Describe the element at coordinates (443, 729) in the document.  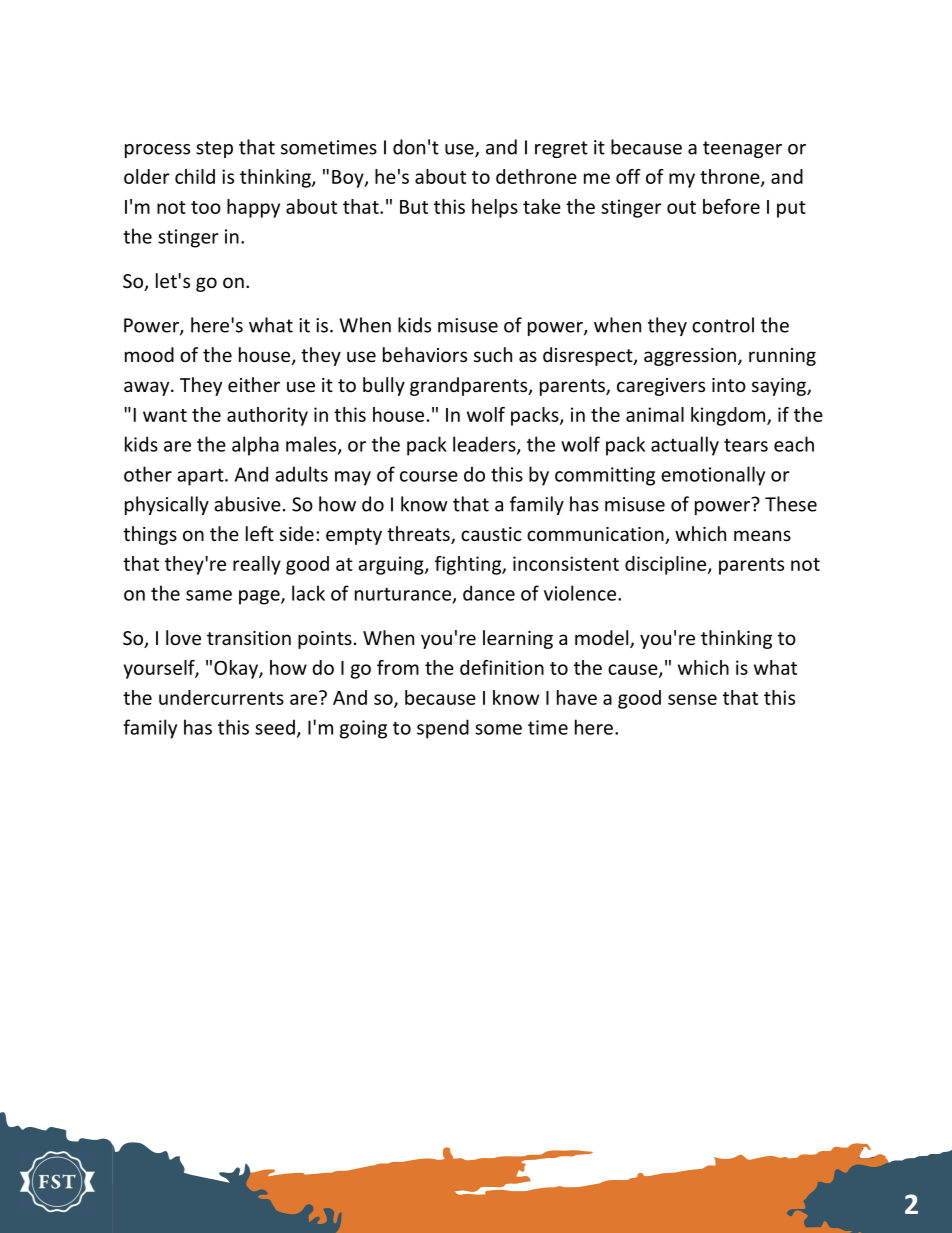
I see `spend` at that location.
